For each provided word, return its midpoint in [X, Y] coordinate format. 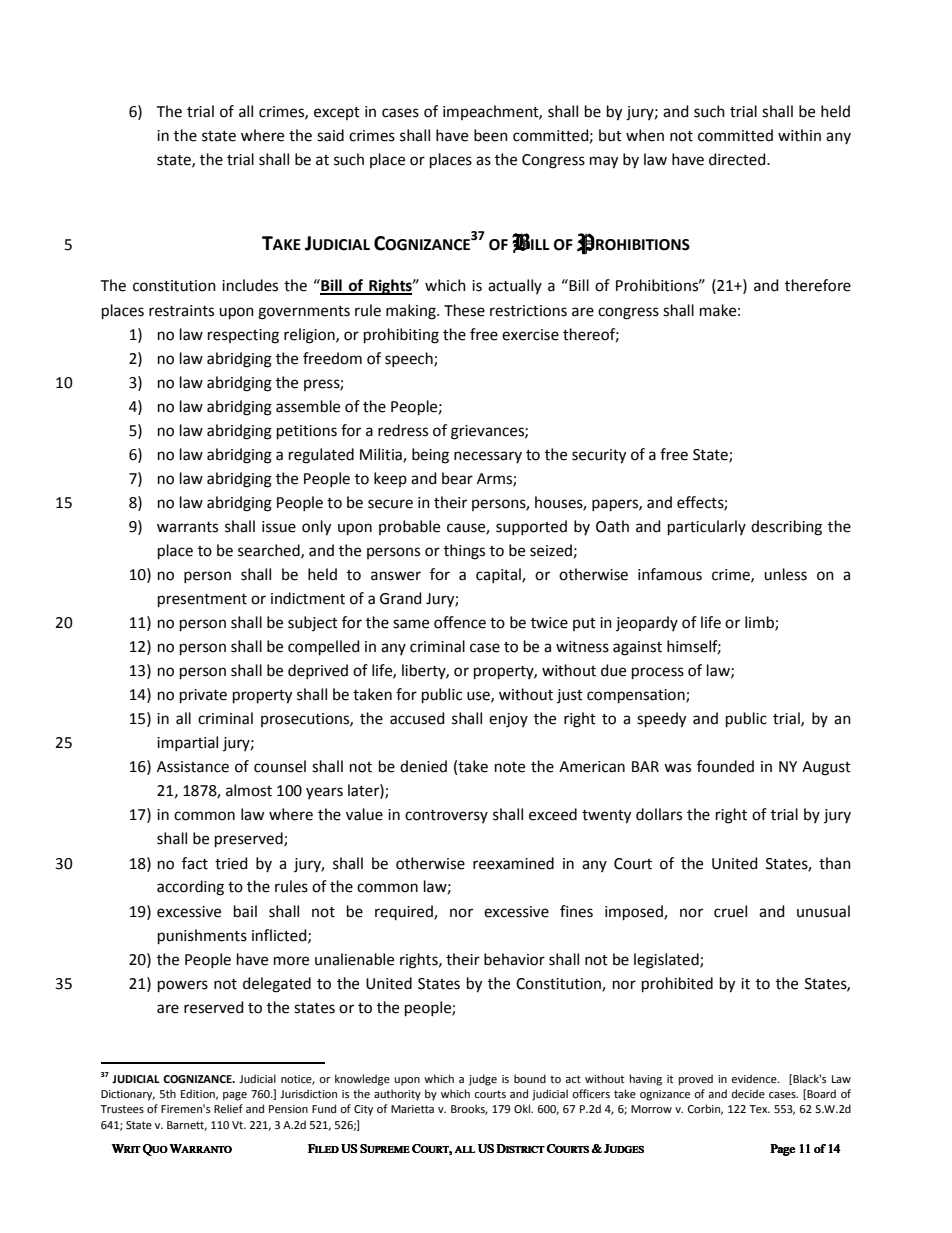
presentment [202, 600]
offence [460, 622]
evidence [755, 1079]
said [330, 135]
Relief [228, 1109]
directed [738, 159]
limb [760, 623]
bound [530, 1078]
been [491, 135]
